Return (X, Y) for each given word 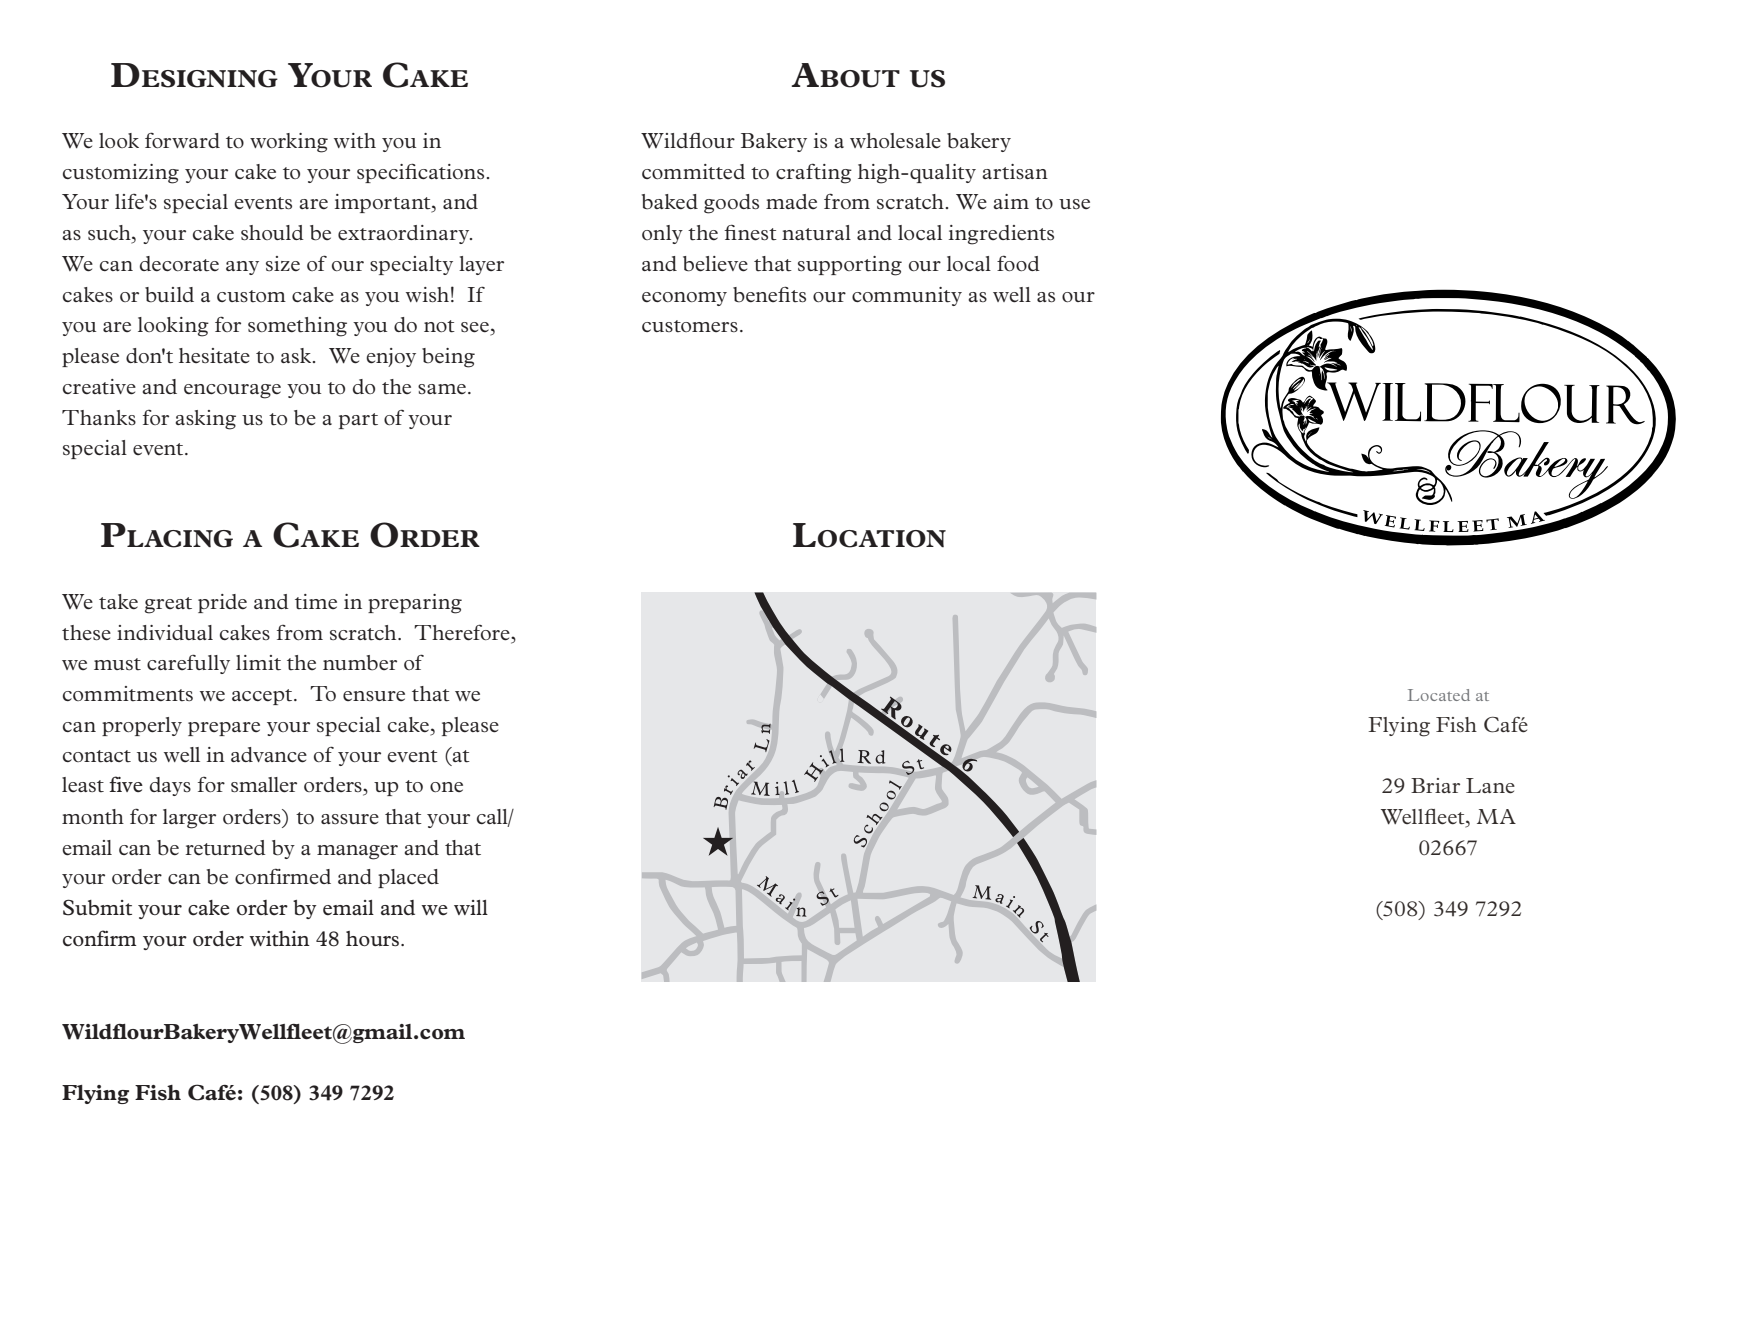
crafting (814, 173)
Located (1439, 695)
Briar (1435, 785)
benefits (769, 294)
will (471, 907)
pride (222, 603)
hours (372, 939)
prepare (224, 729)
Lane (1490, 785)
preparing (415, 604)
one (446, 787)
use (1074, 204)
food (1018, 263)
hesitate (214, 356)
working (289, 143)
